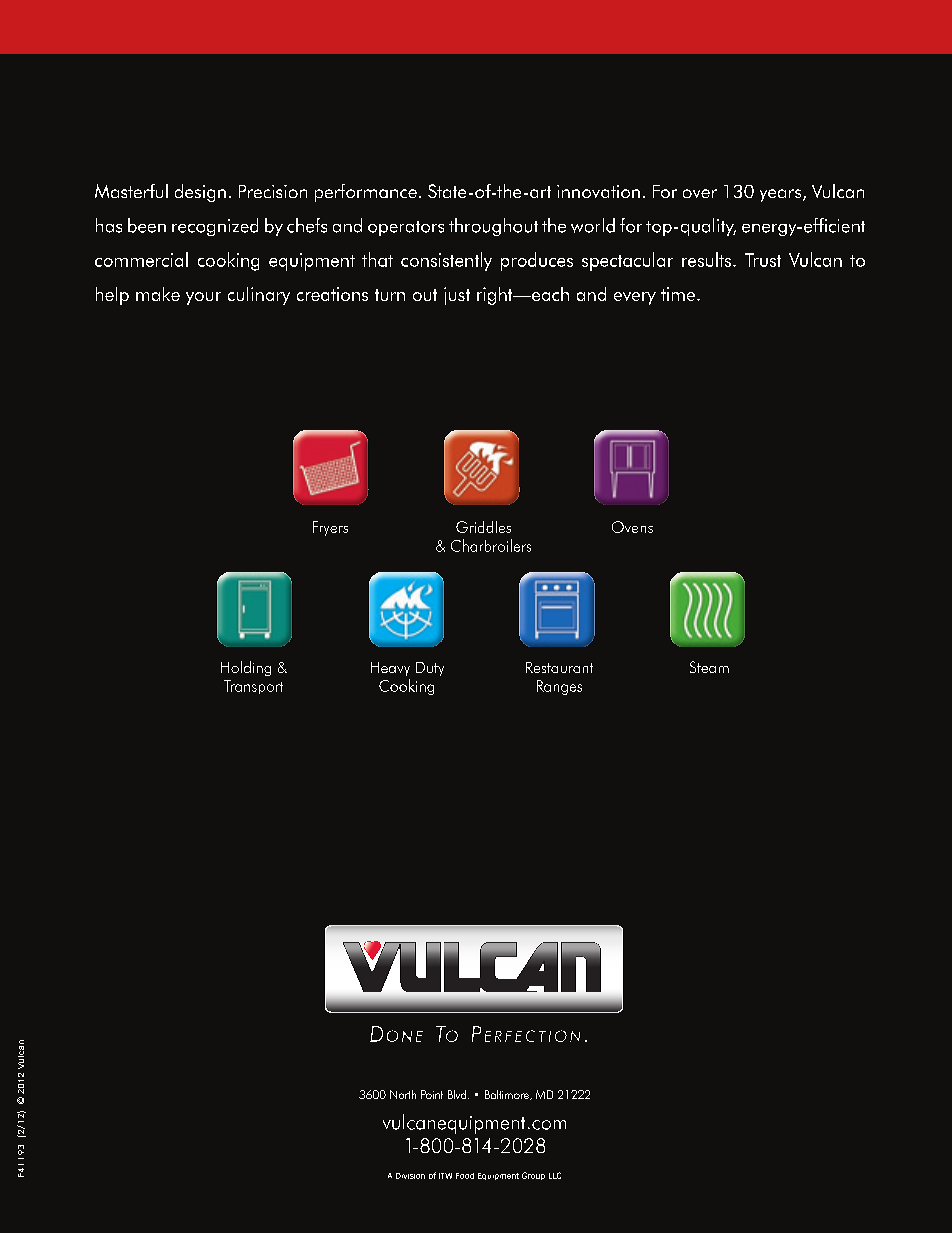 The image size is (952, 1233). I want to click on Division, so click(410, 1176).
